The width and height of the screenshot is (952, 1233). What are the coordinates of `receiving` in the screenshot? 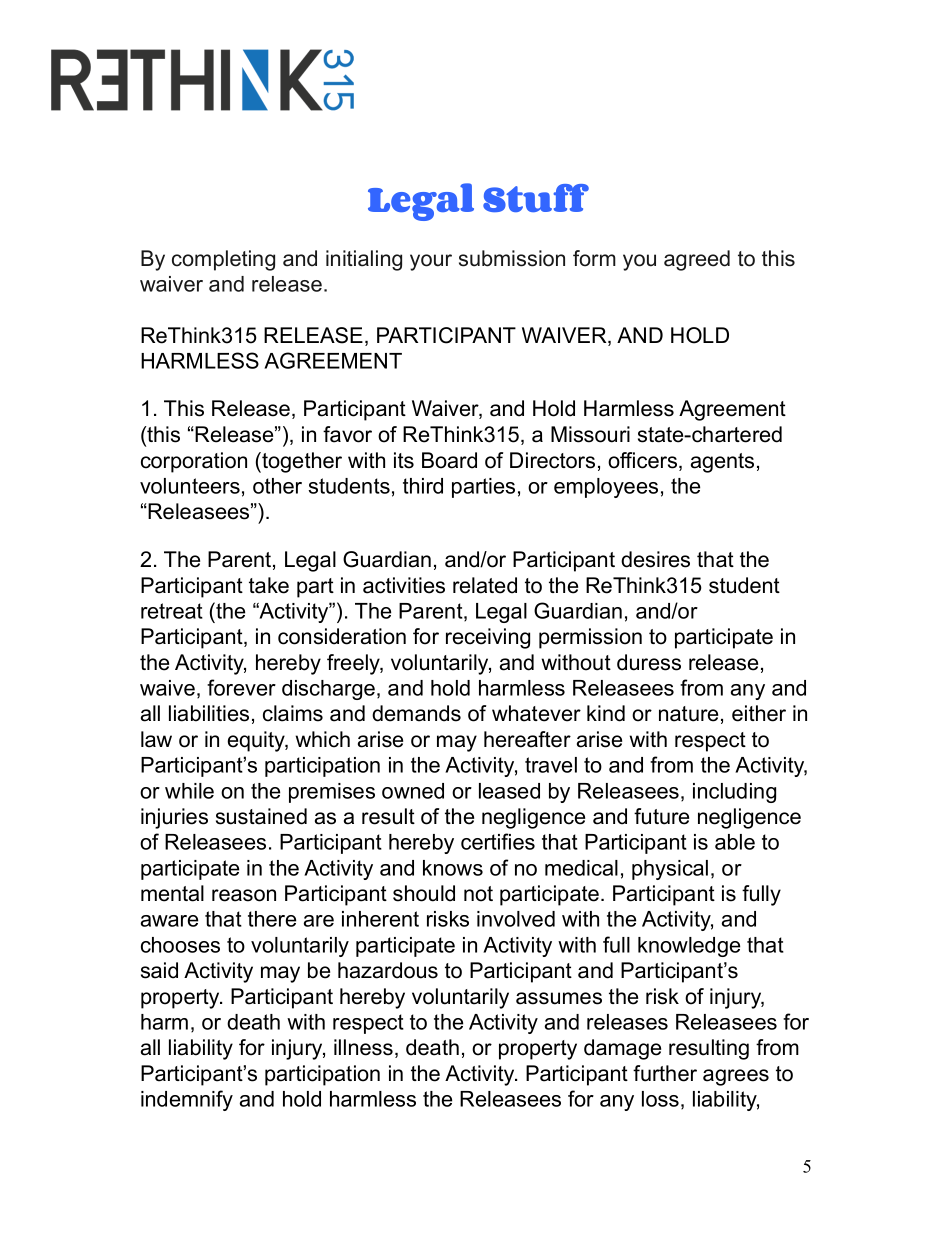 It's located at (488, 638).
